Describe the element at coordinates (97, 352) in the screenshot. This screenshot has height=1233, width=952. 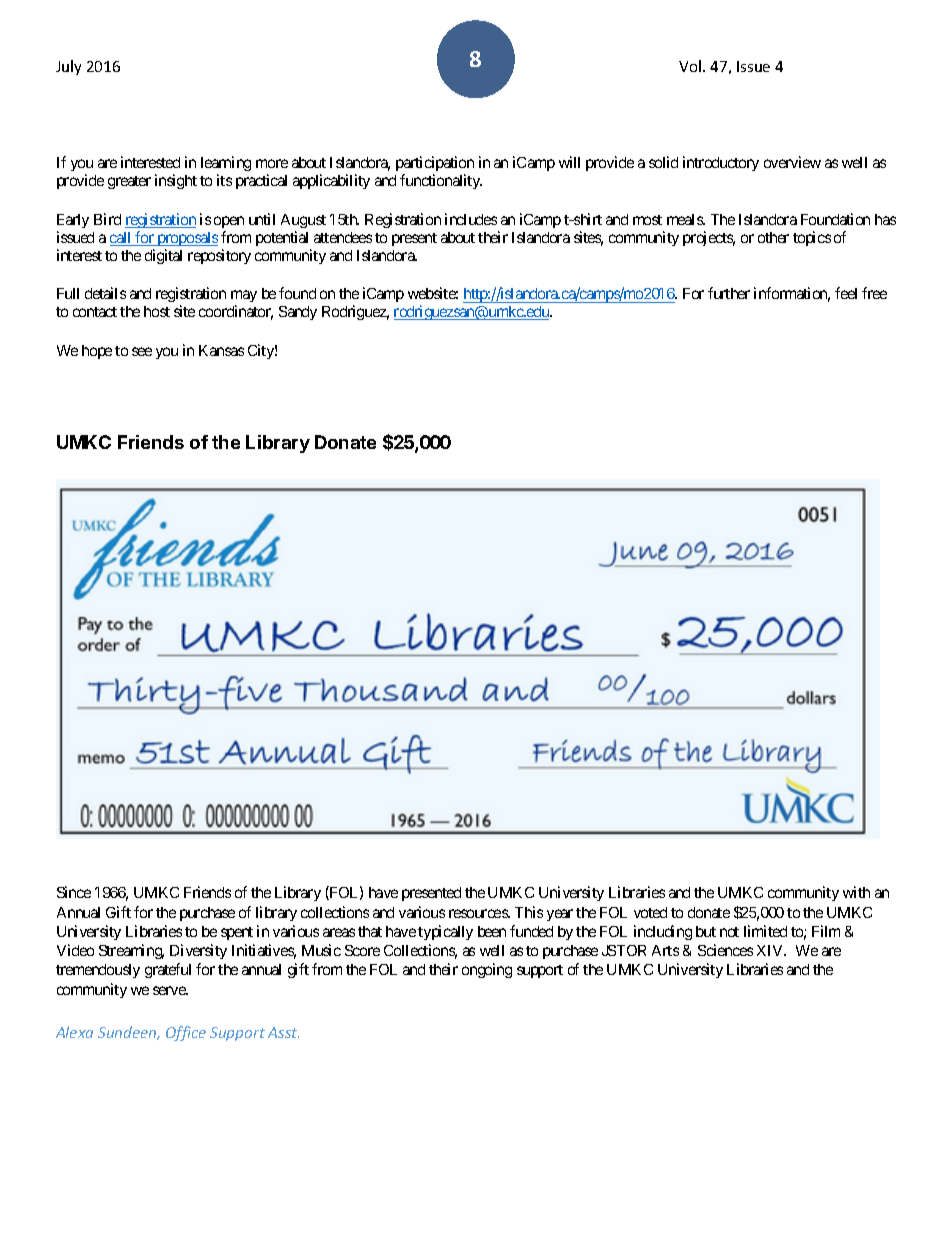
I see `hope` at that location.
